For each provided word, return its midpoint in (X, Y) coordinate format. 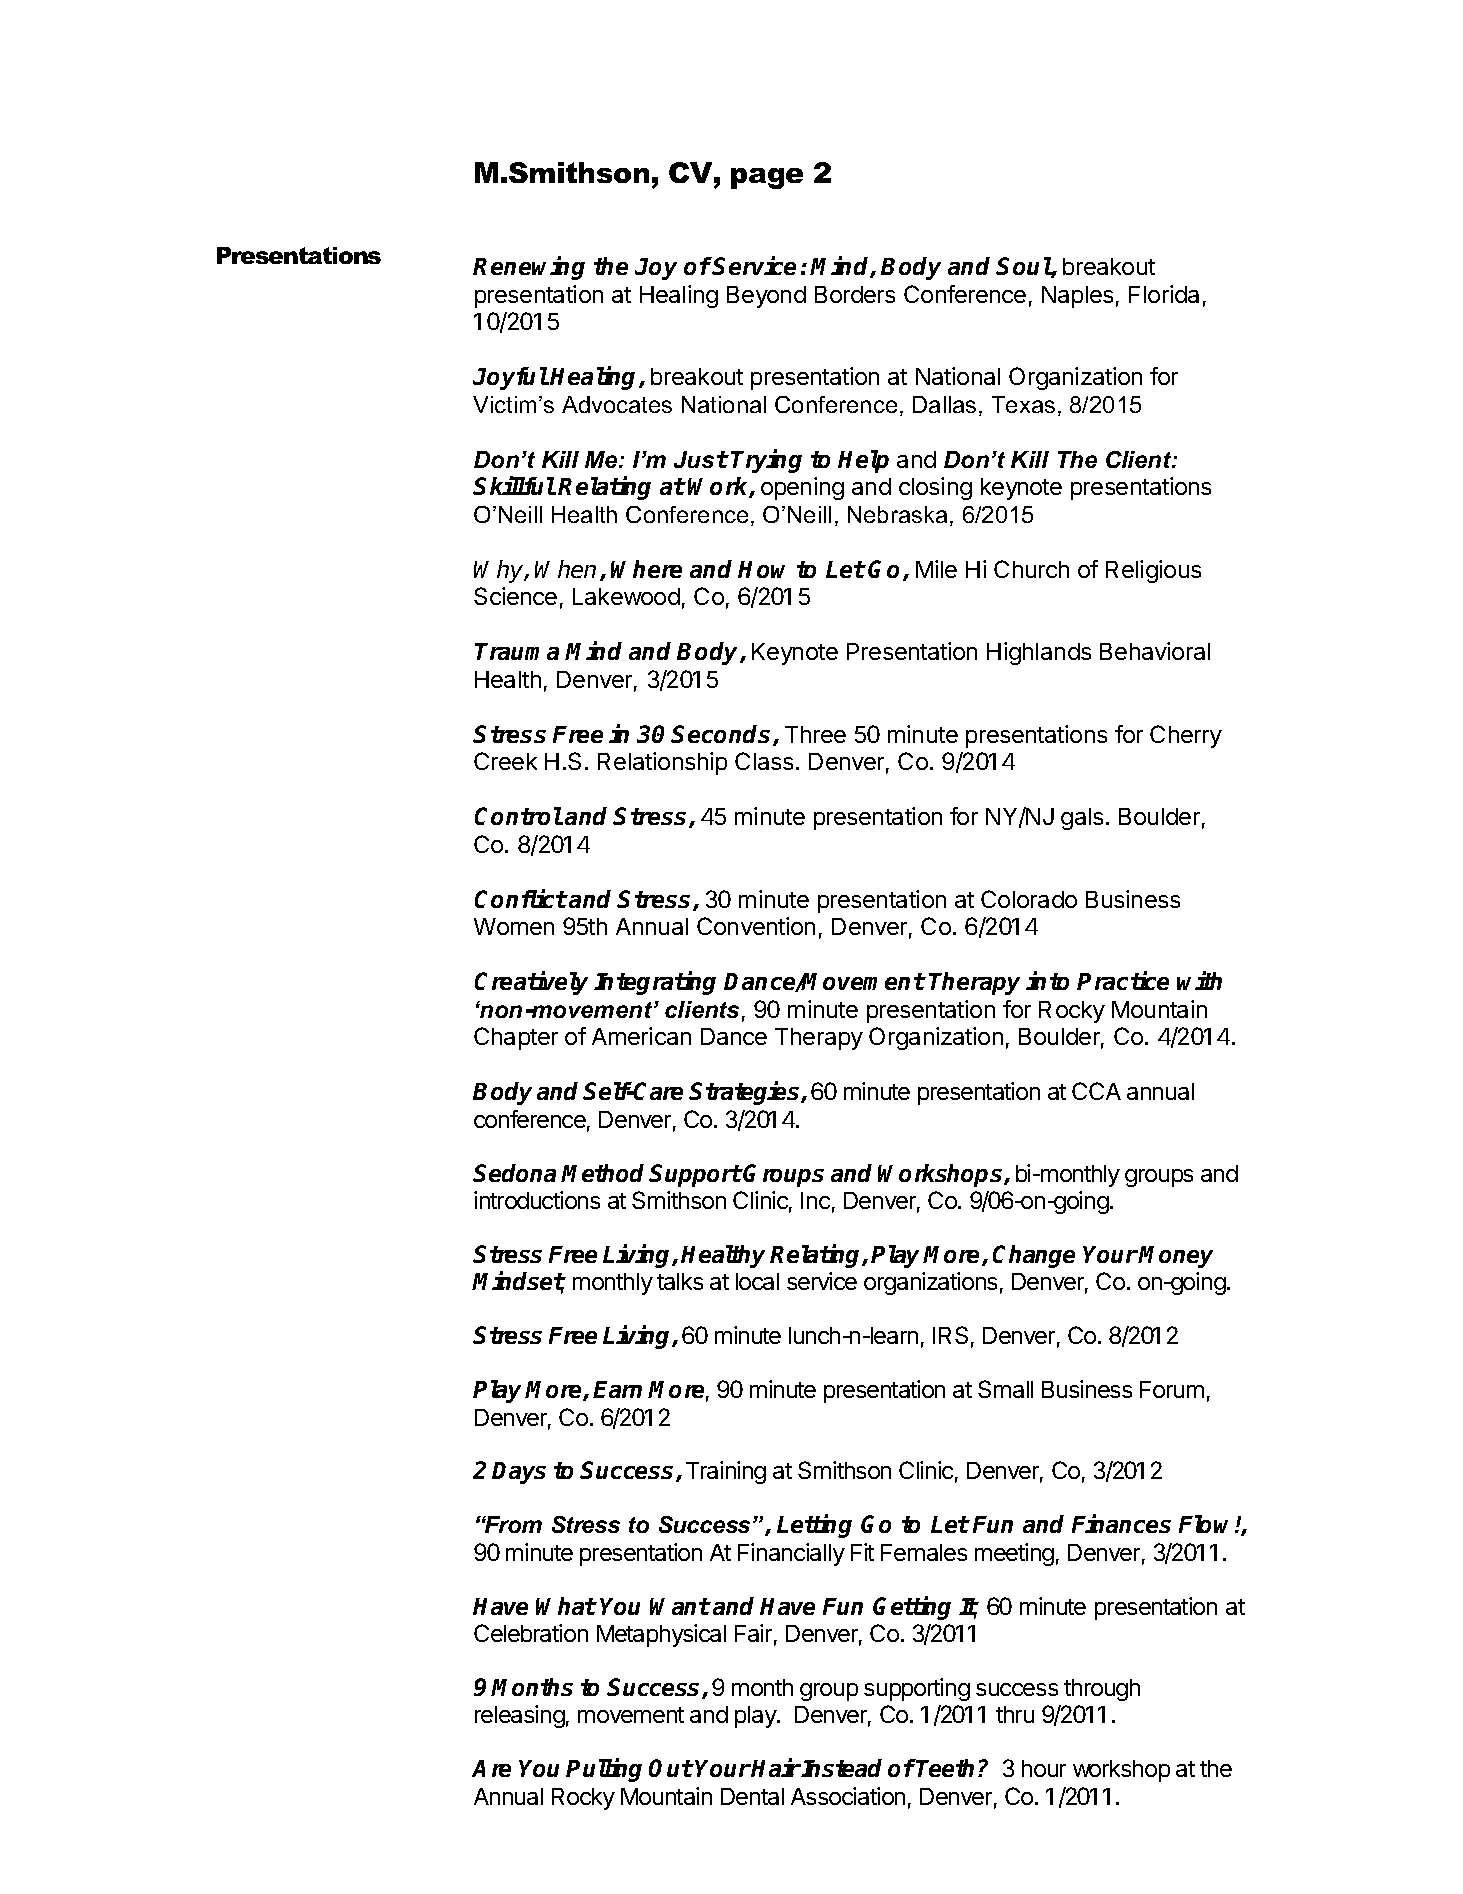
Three (815, 734)
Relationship (662, 763)
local (757, 1281)
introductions (537, 1200)
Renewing (529, 268)
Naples (1077, 297)
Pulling (604, 1770)
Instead (841, 1768)
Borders (855, 294)
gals (1082, 819)
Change (1034, 1256)
